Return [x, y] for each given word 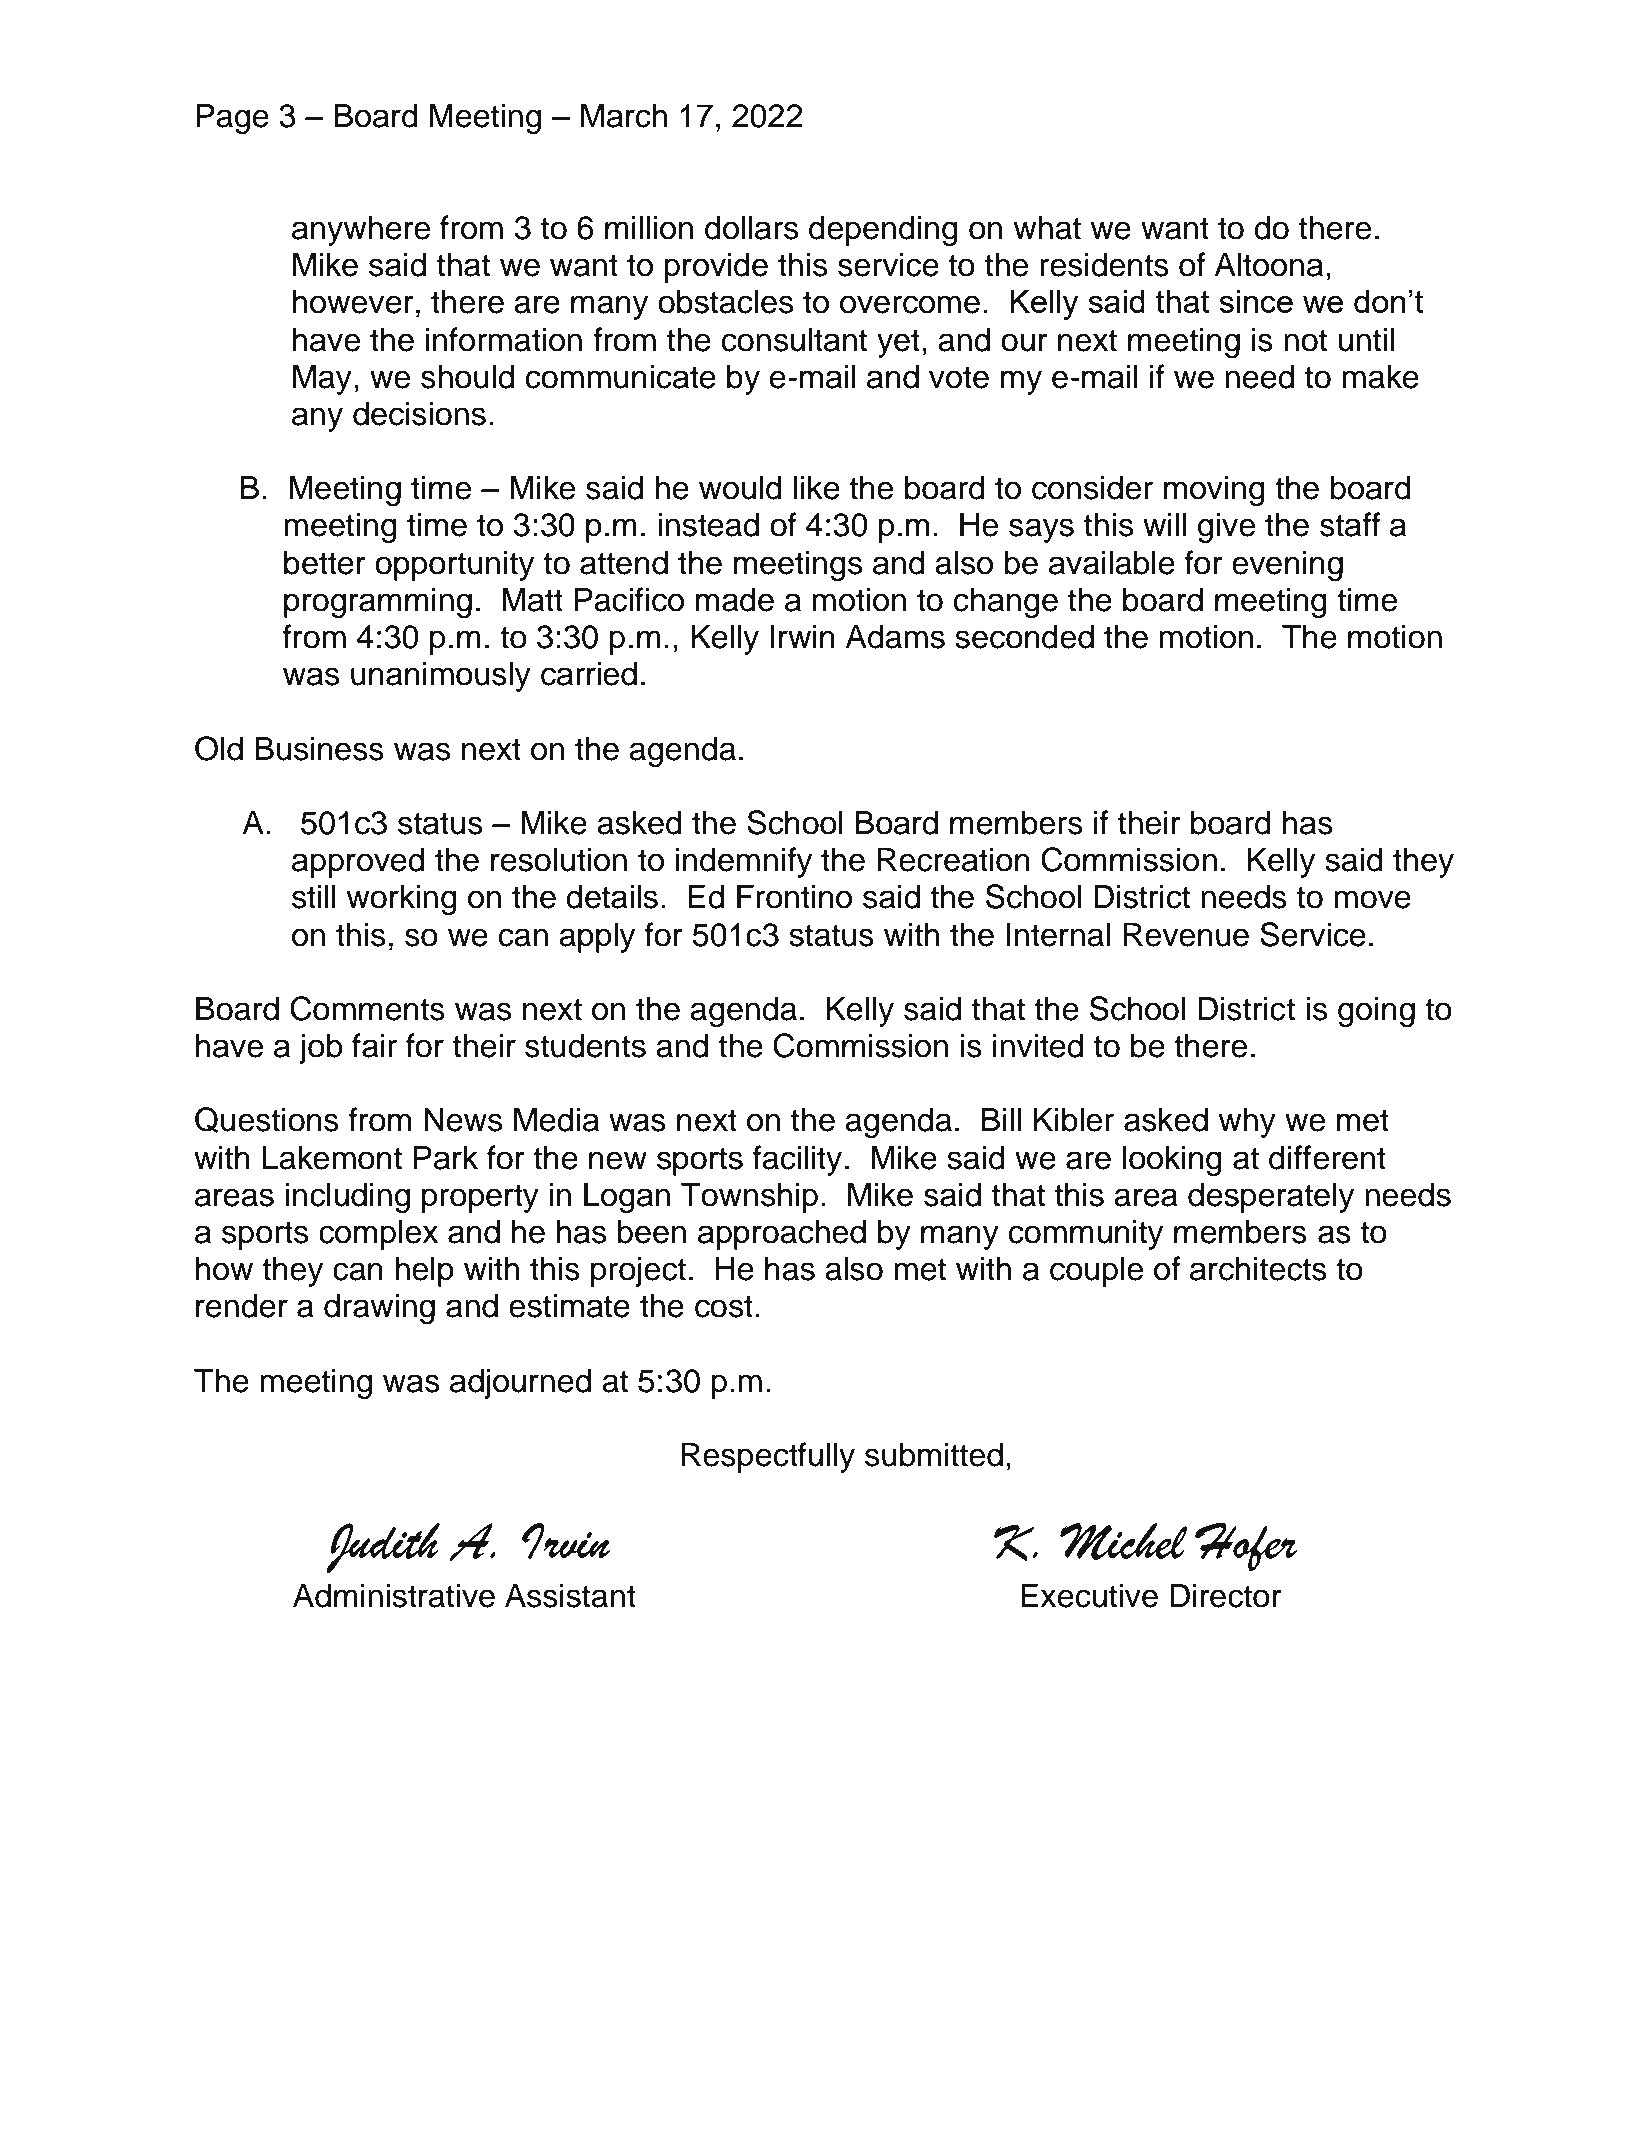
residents [1104, 264]
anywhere [361, 230]
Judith [383, 1548]
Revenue [1186, 934]
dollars [751, 227]
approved [358, 862]
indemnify [744, 862]
